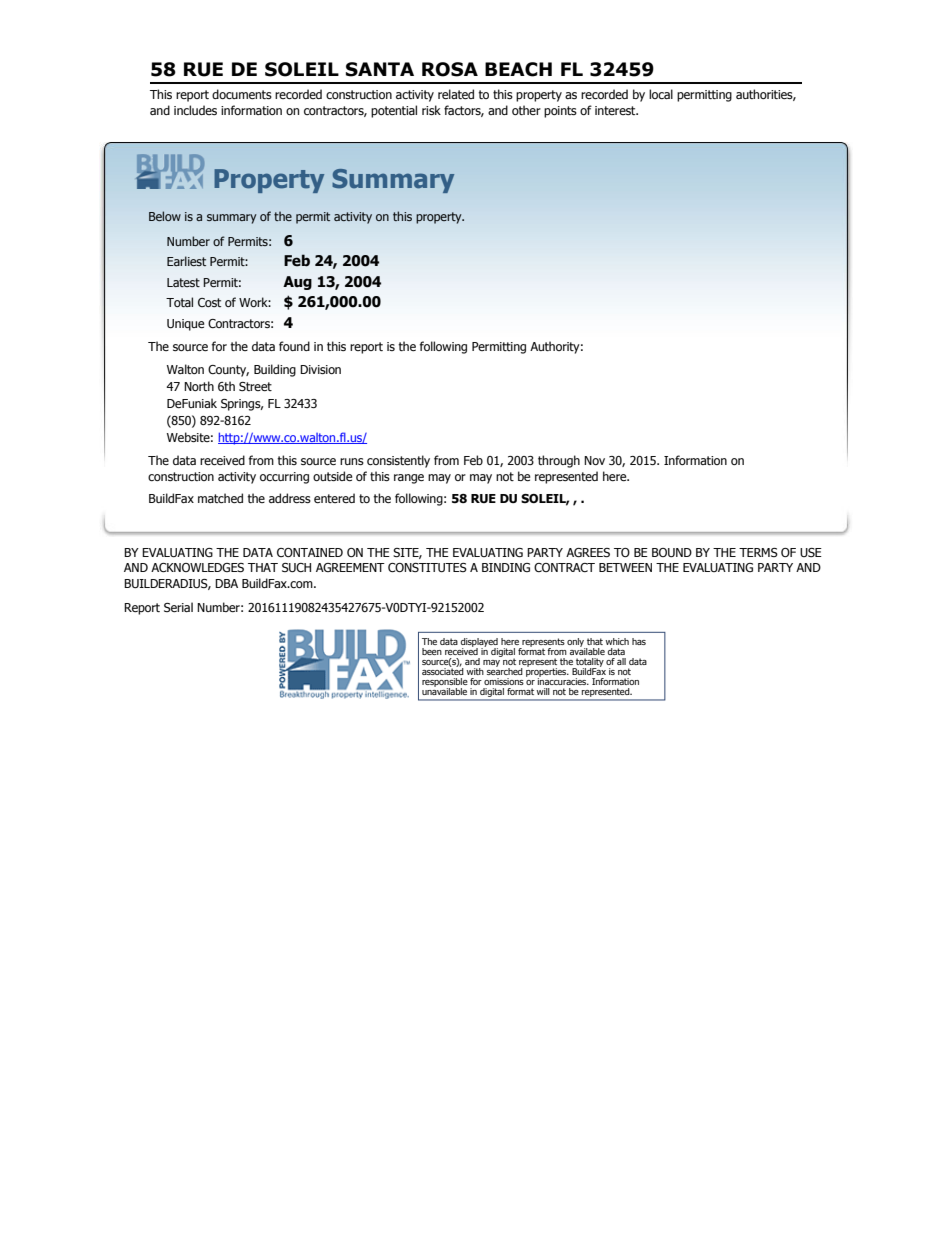  Describe the element at coordinates (661, 94) in the document. I see `local` at that location.
